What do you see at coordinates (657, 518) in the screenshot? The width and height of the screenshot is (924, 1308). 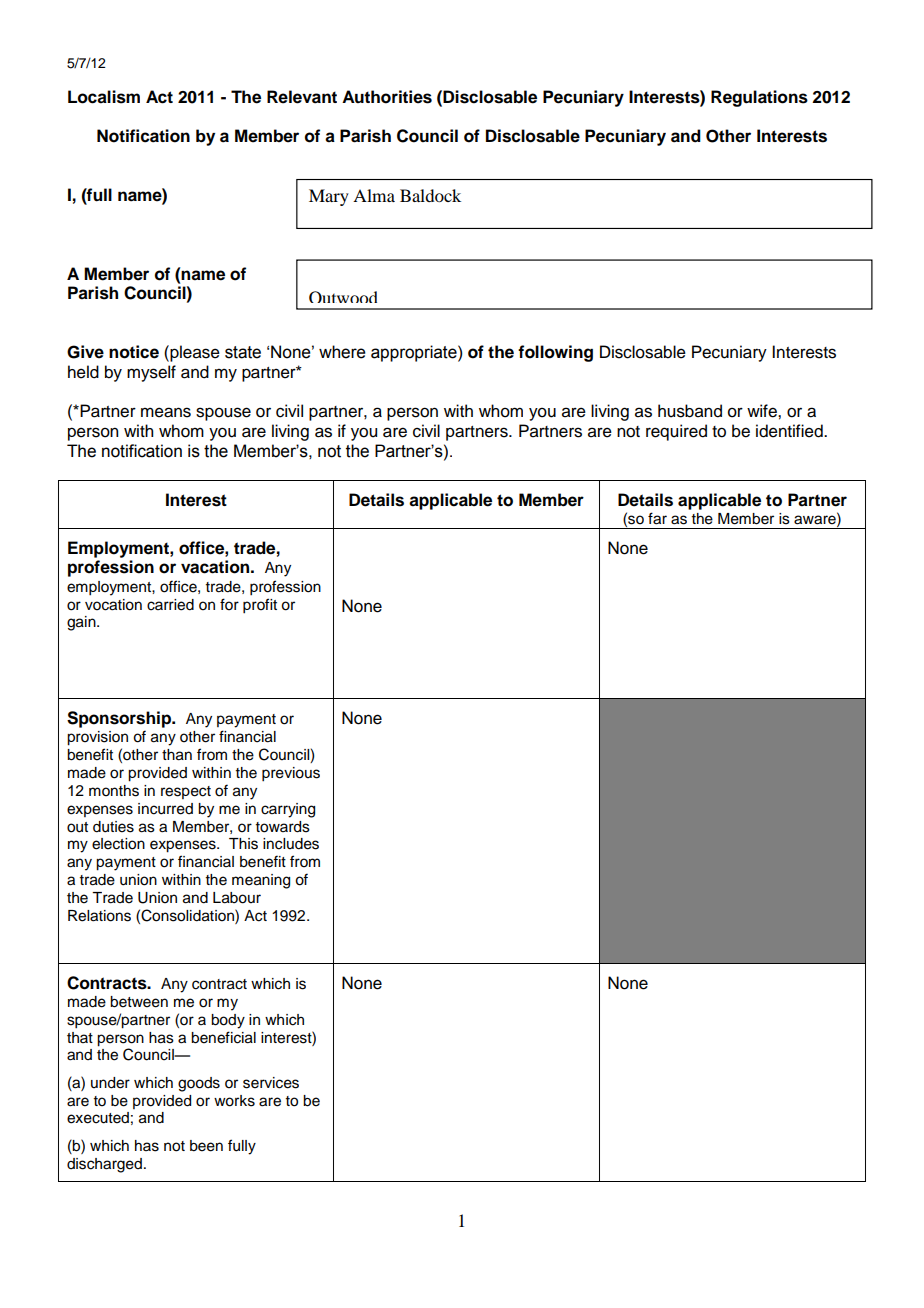 I see `far` at bounding box center [657, 518].
